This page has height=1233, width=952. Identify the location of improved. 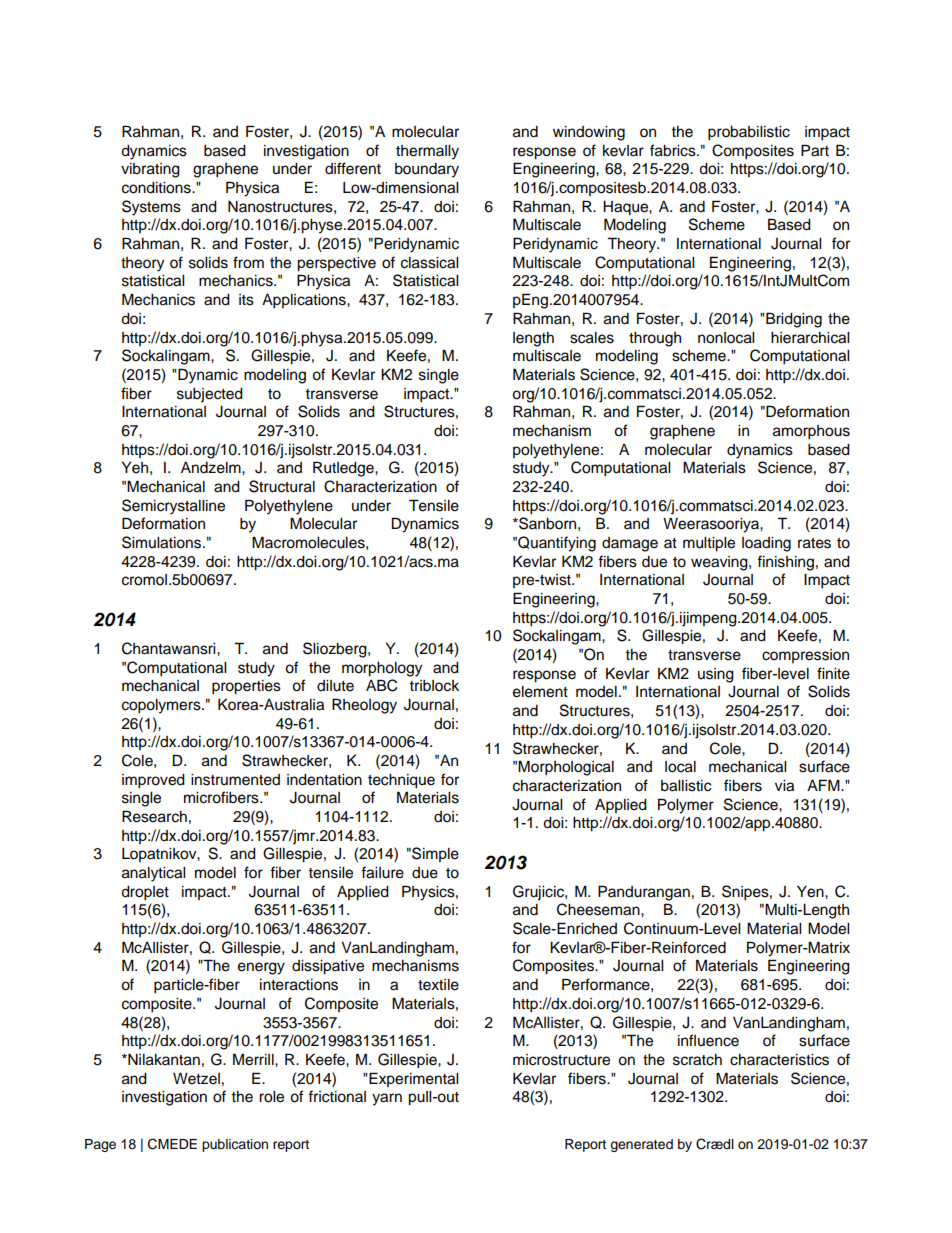
(153, 781).
